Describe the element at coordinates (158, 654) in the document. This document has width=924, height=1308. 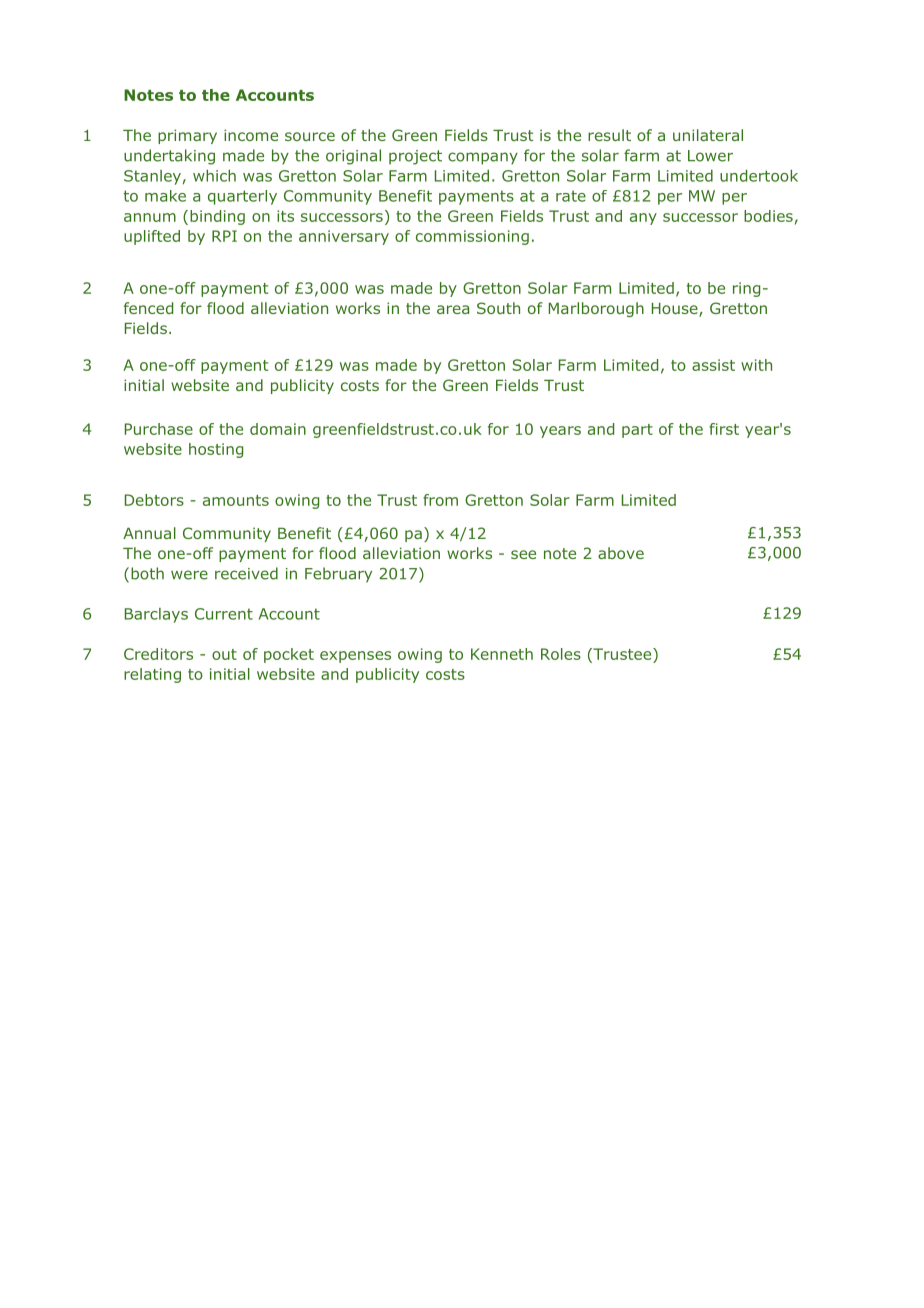
I see `Creditors` at that location.
